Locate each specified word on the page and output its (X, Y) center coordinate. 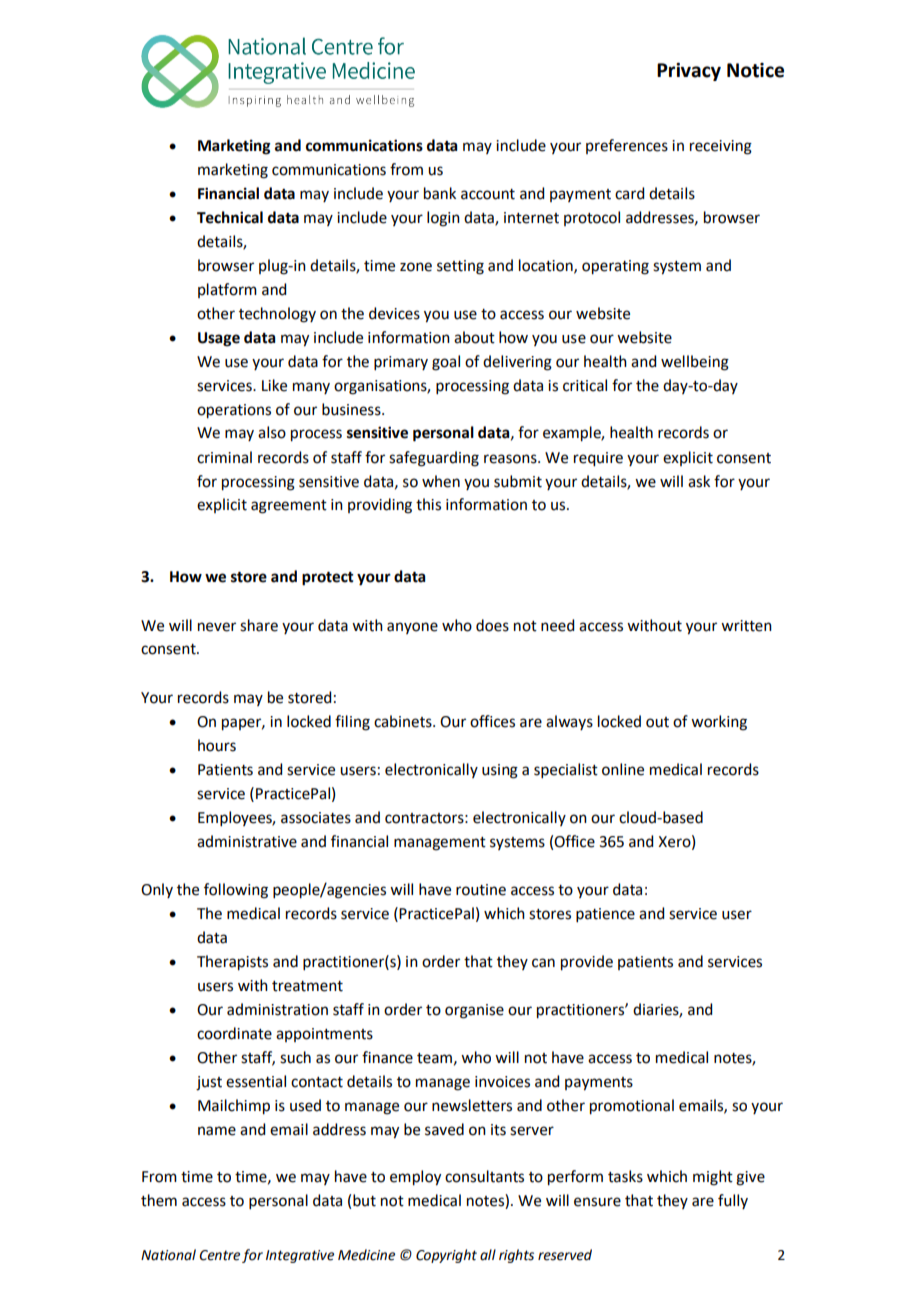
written (746, 626)
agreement (289, 507)
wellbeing (695, 363)
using (500, 771)
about (474, 337)
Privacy (689, 72)
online (623, 769)
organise (474, 1011)
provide (587, 963)
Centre (219, 1255)
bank (440, 193)
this (428, 504)
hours (217, 745)
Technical (230, 217)
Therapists (232, 963)
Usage (219, 339)
